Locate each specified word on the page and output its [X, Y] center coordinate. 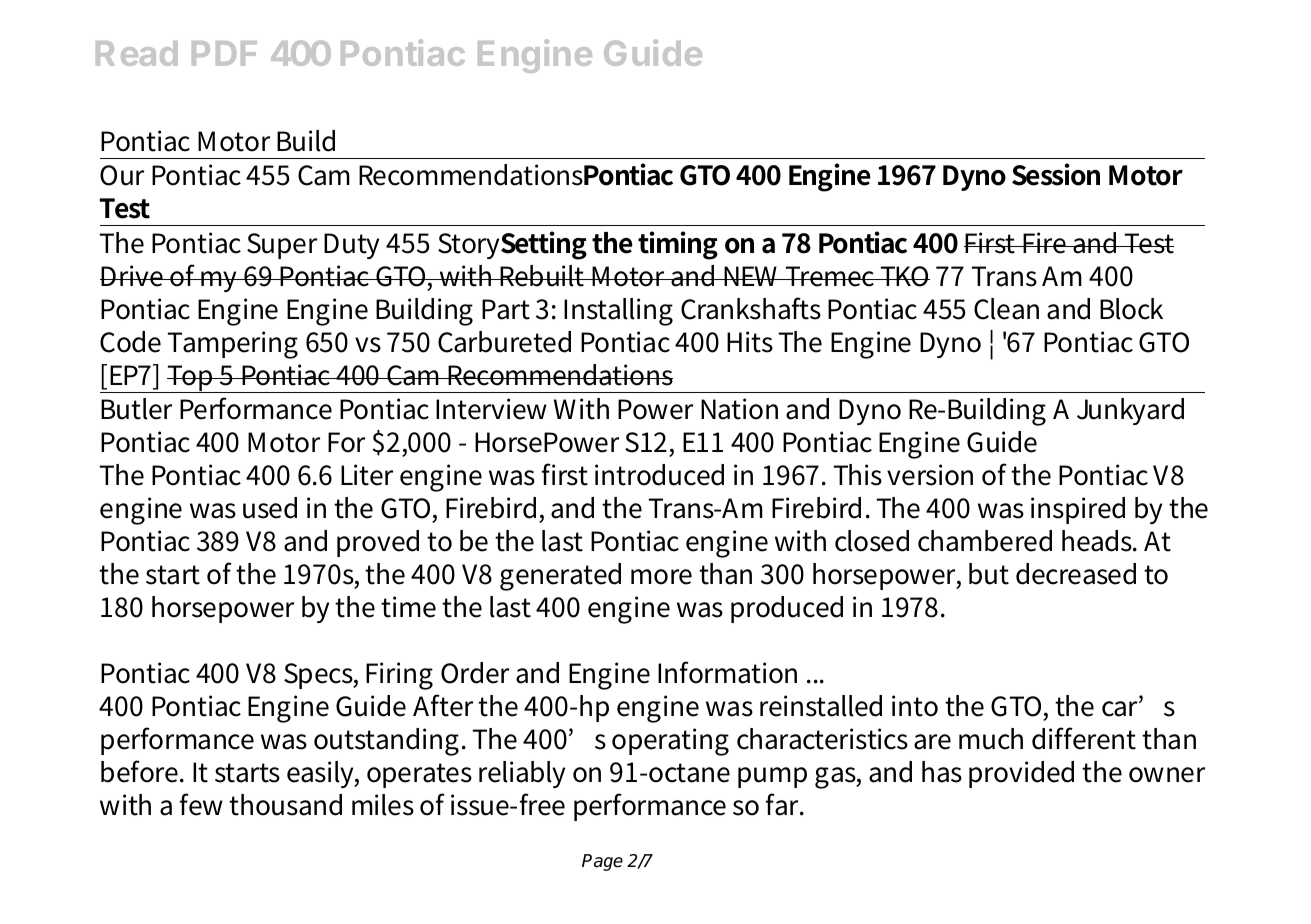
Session [1056, 174]
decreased [1076, 574]
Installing [618, 312]
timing [678, 245]
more [661, 577]
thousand [285, 805]
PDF [224, 53]
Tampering [233, 345]
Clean [1006, 309]
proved [378, 543]
